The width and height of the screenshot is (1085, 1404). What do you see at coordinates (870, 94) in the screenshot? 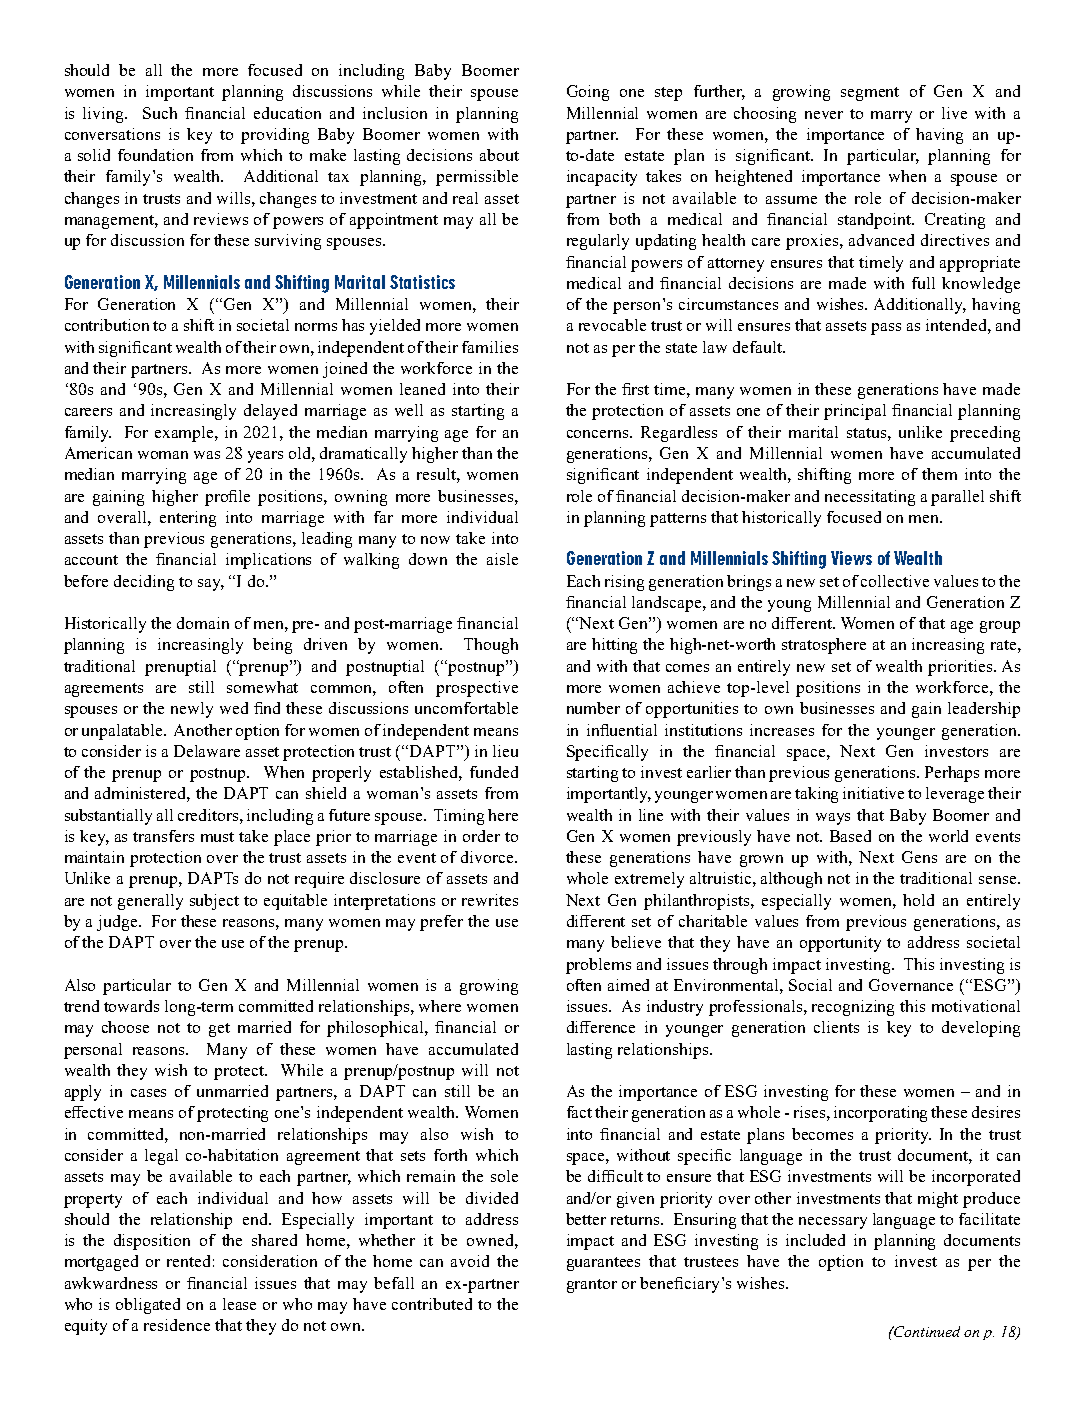
I see `segment` at bounding box center [870, 94].
